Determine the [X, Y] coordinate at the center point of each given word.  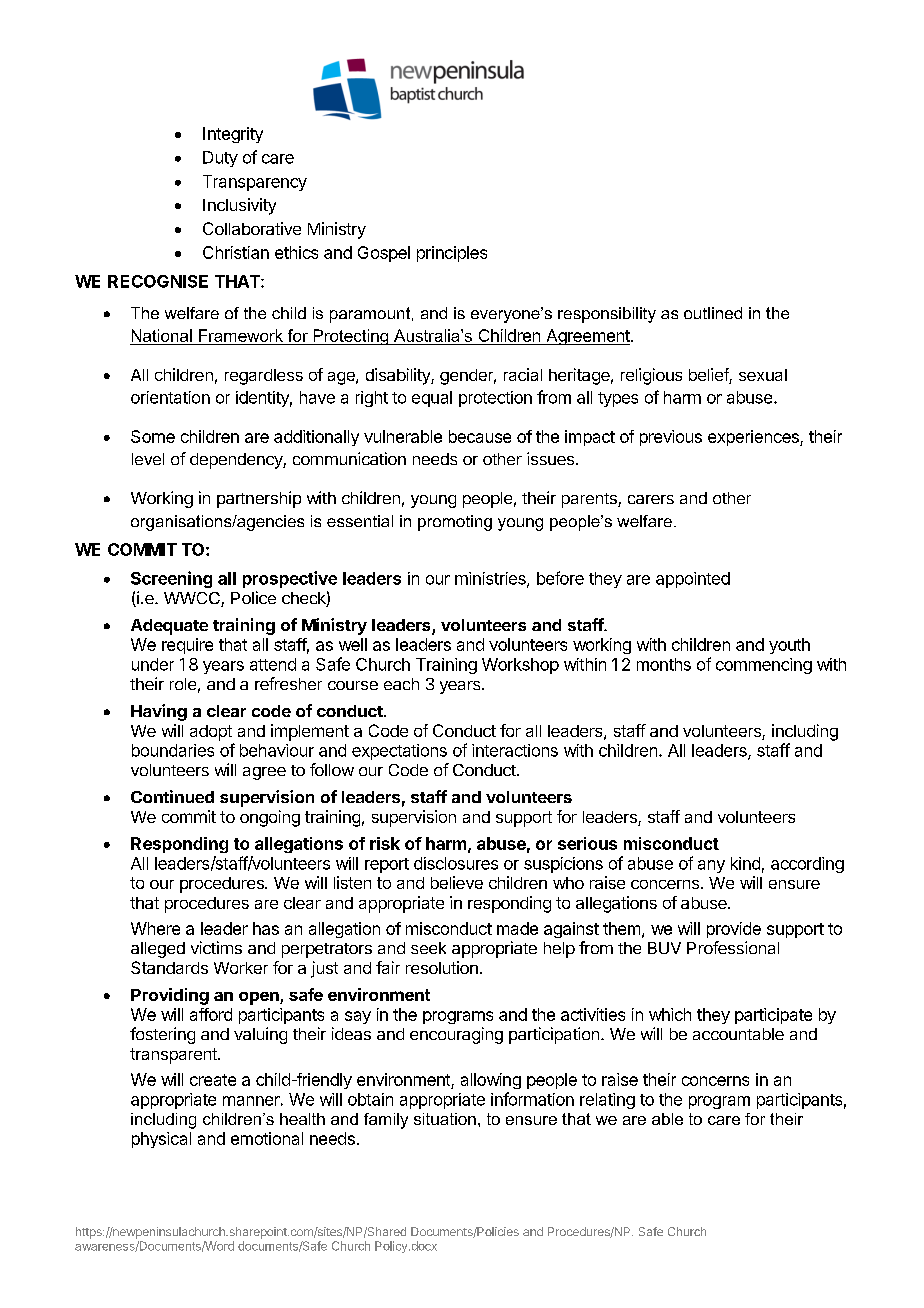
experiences [754, 438]
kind [745, 863]
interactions [515, 750]
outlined [713, 313]
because [480, 436]
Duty [220, 159]
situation [445, 1119]
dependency [237, 461]
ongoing [270, 818]
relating [607, 1101]
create [213, 1080]
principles [452, 254]
